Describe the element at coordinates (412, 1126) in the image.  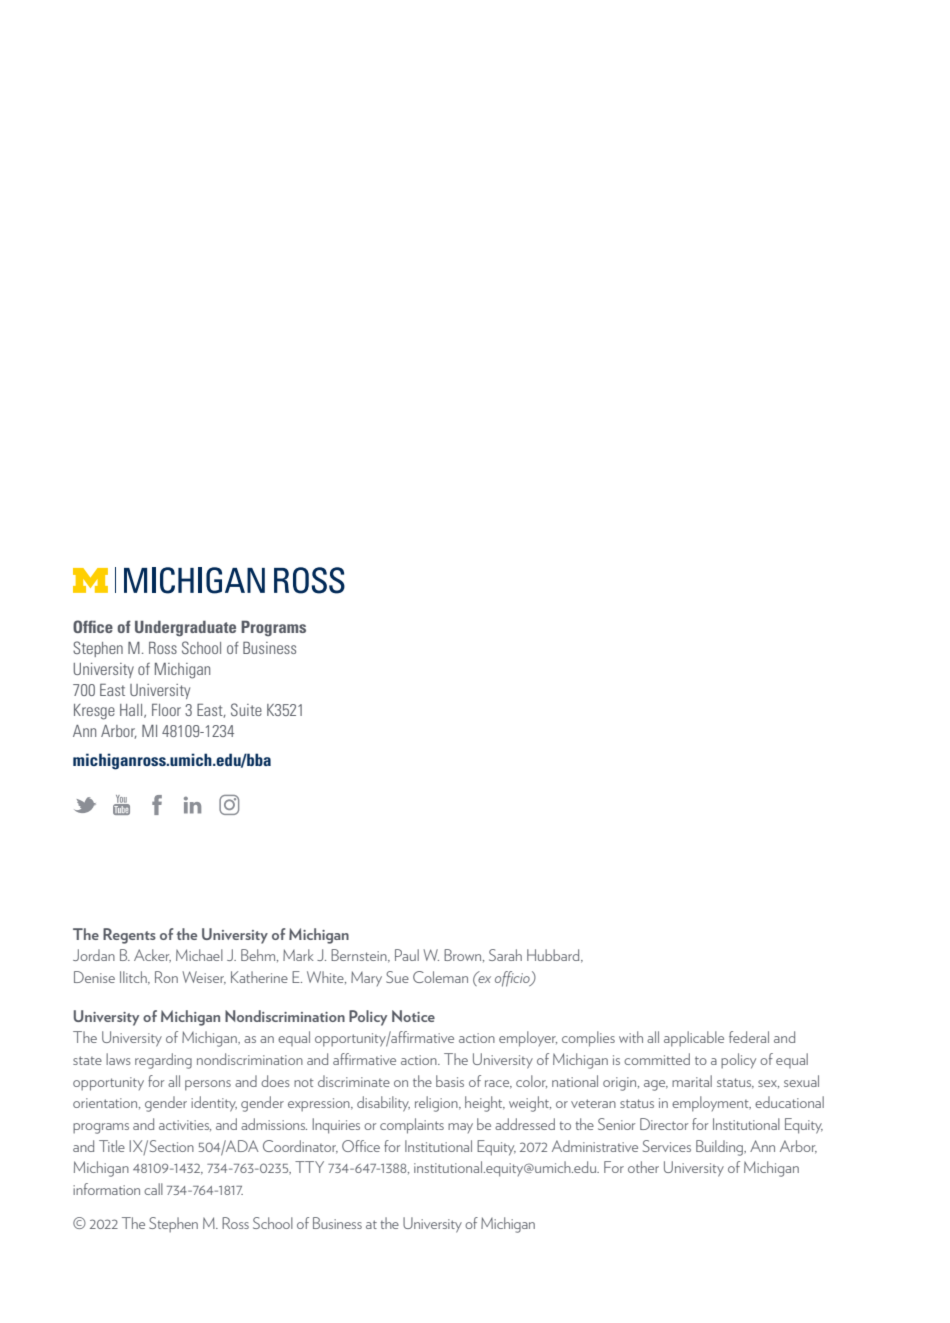
I see `complaints` at that location.
